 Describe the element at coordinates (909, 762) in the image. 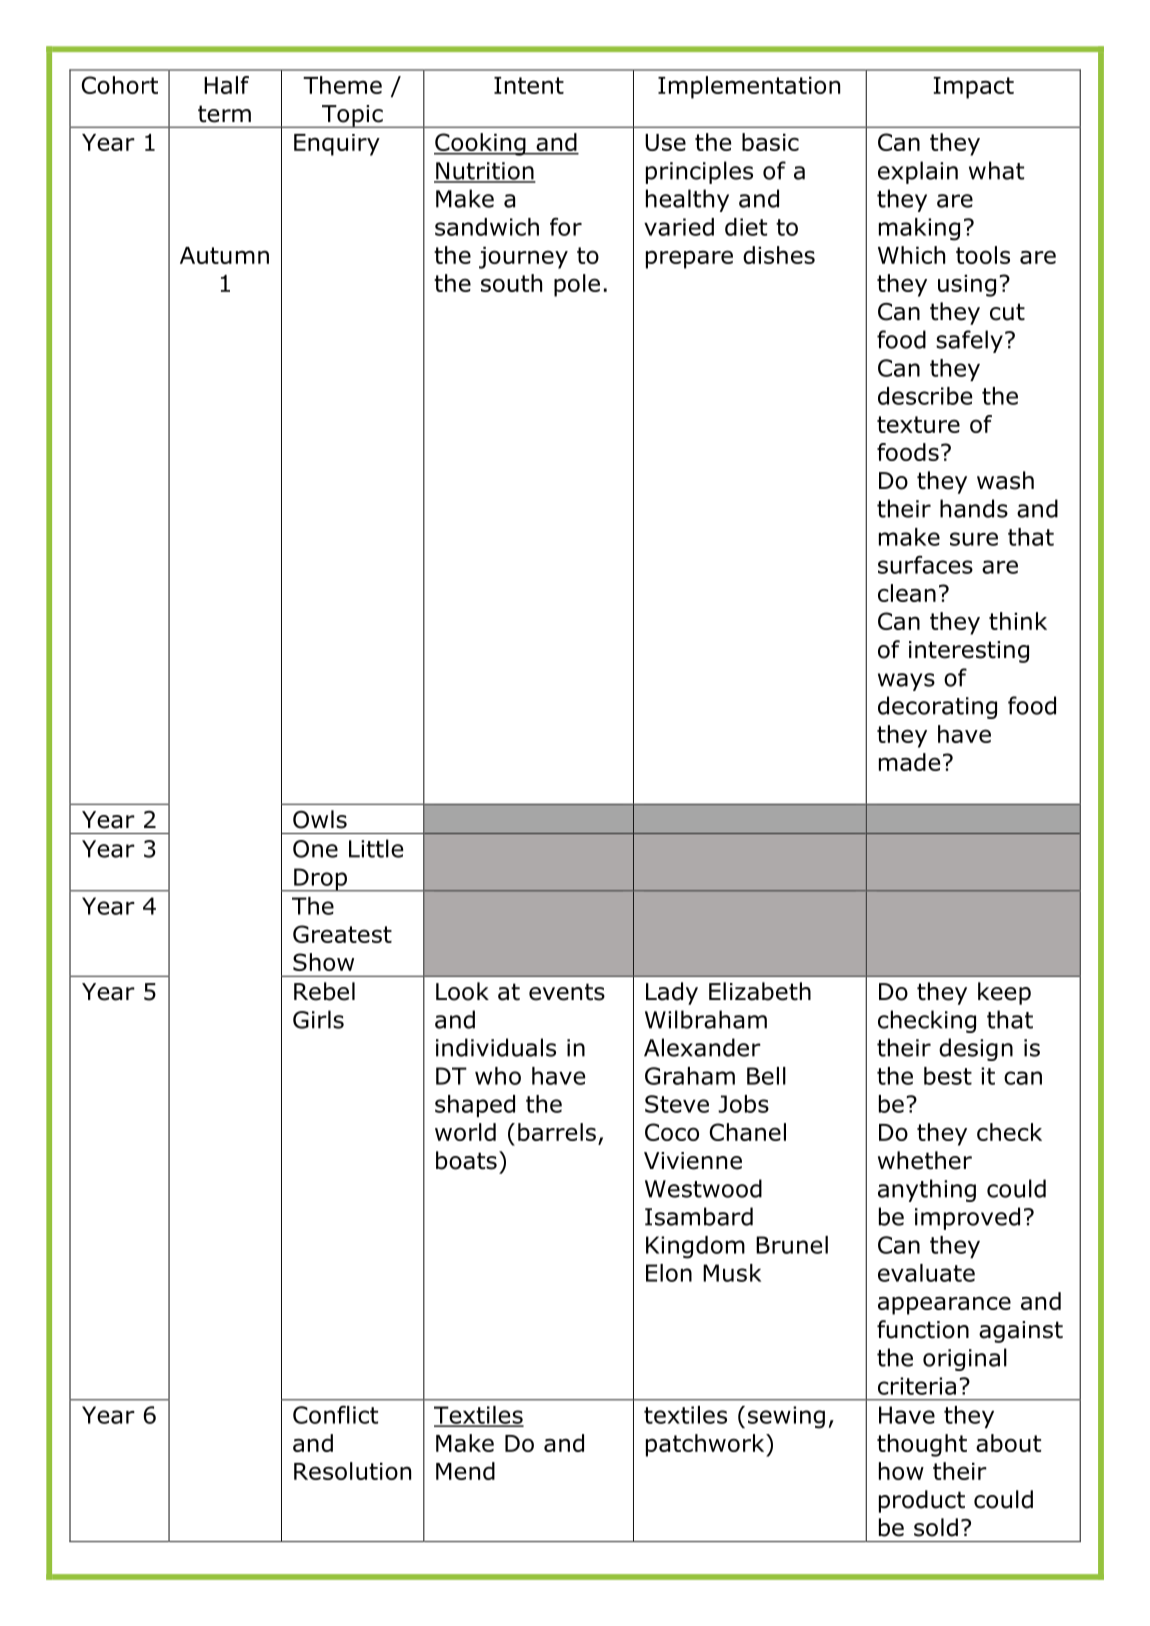

I see `made` at that location.
